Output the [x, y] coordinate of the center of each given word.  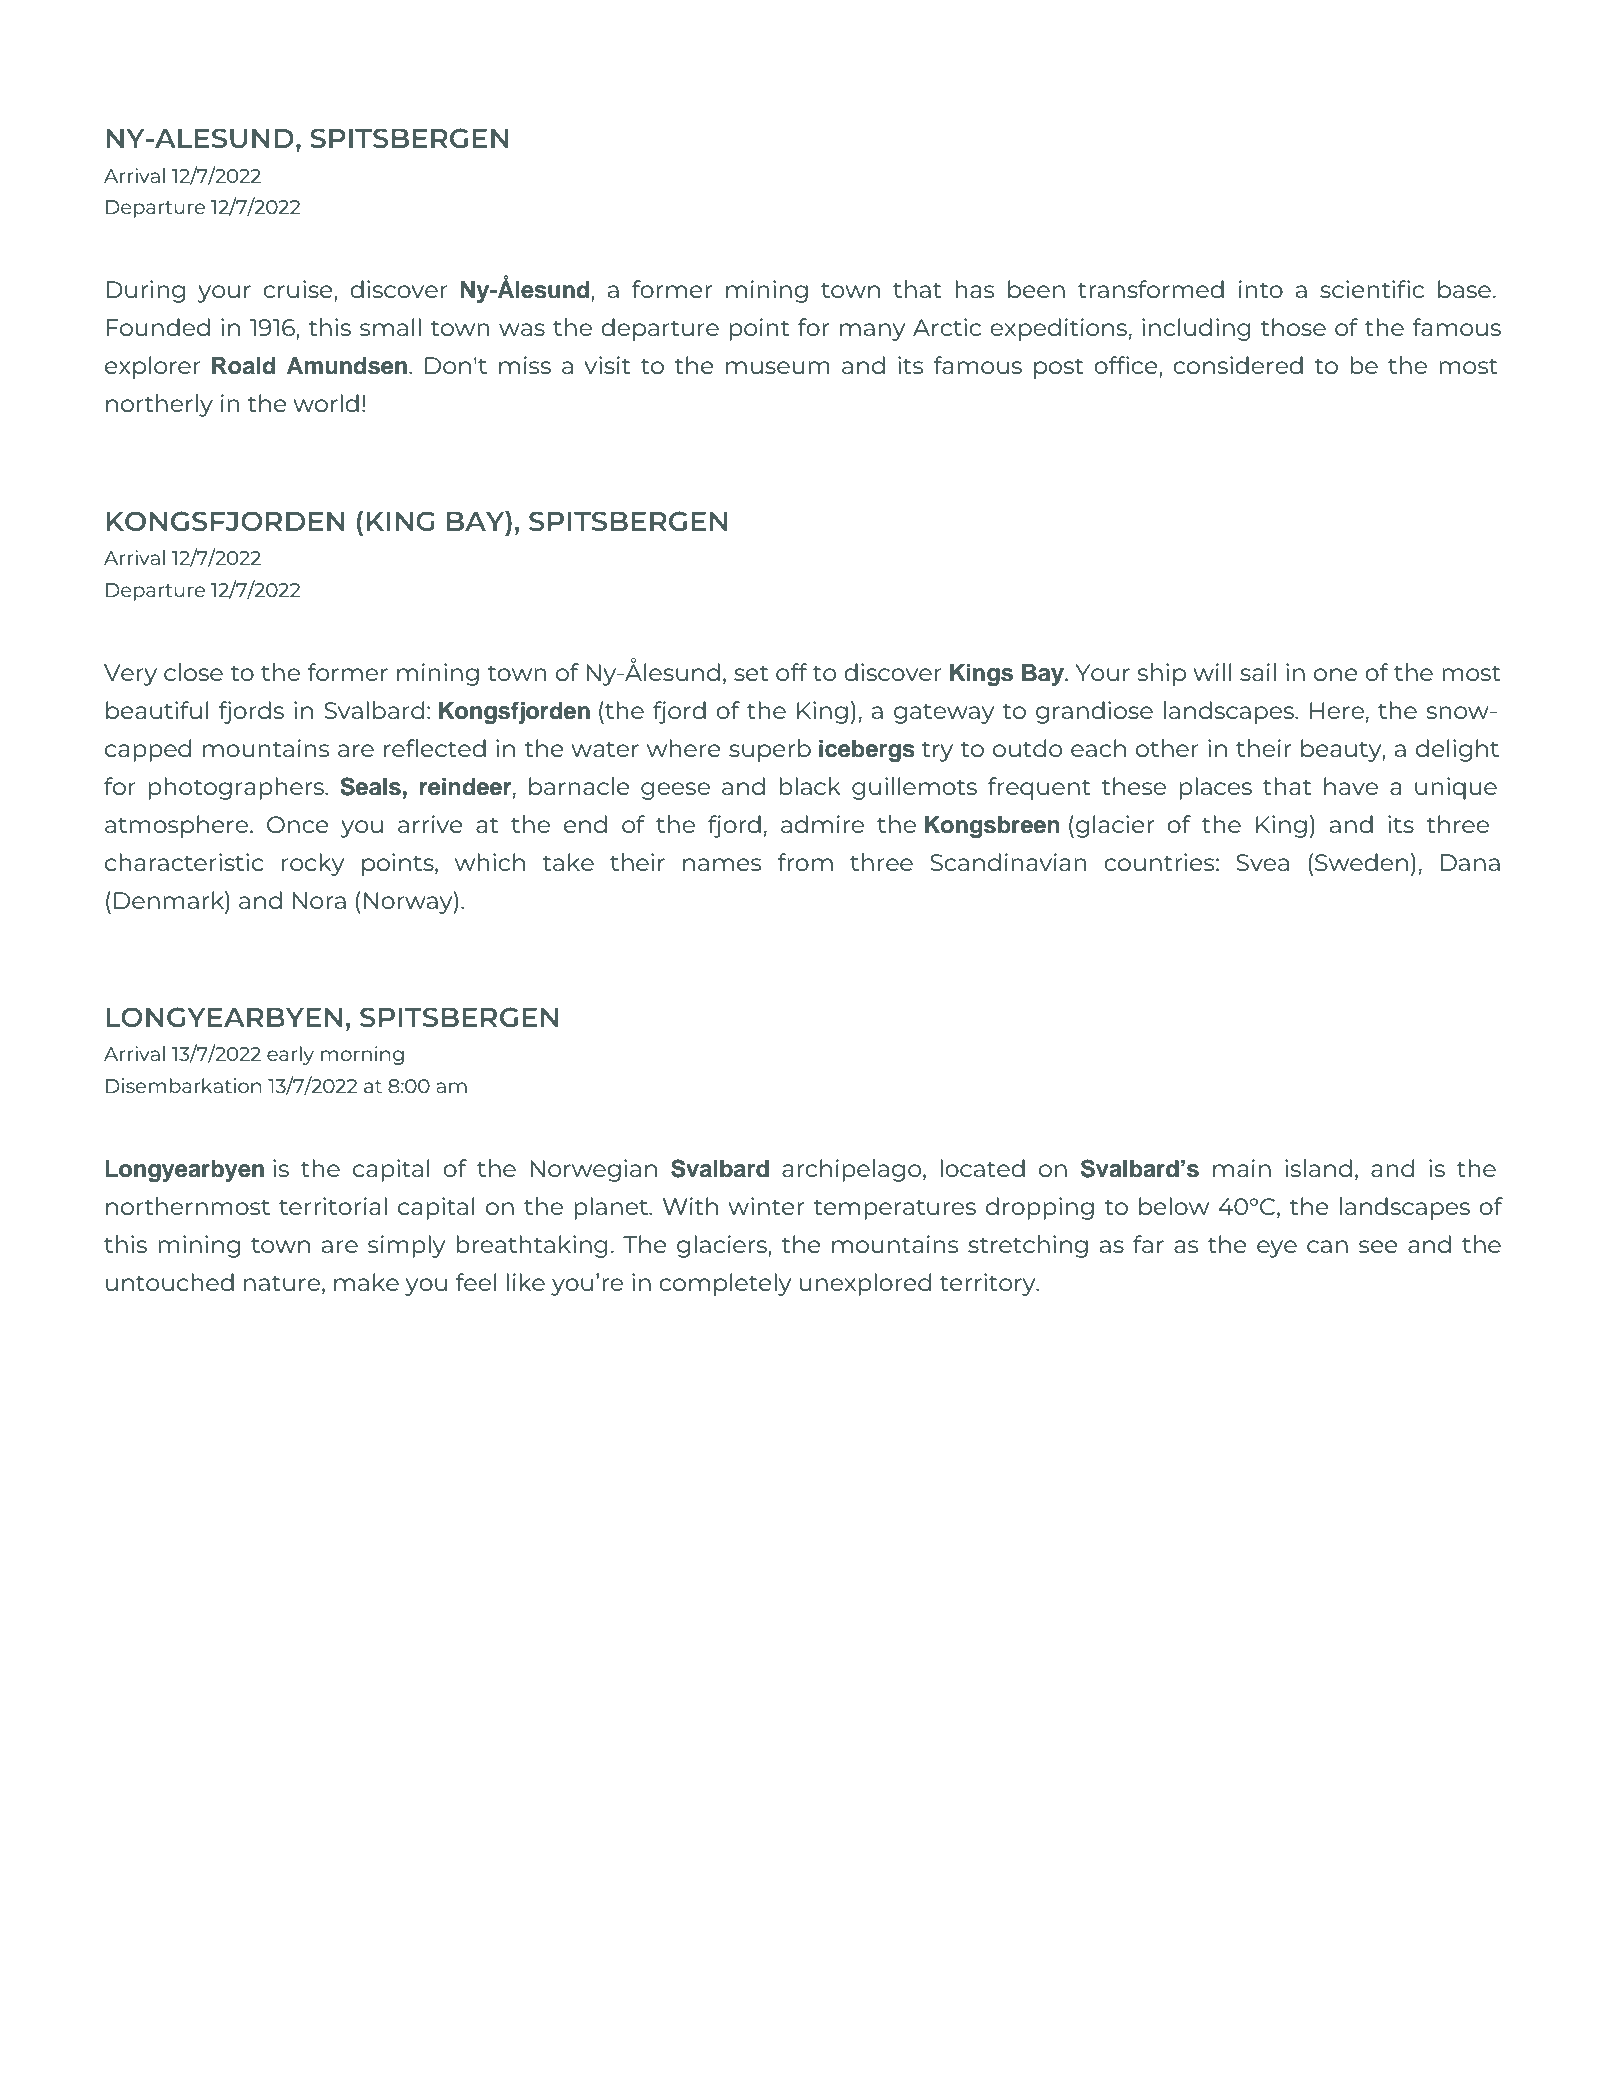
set [751, 673]
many [872, 332]
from [805, 862]
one [1336, 674]
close [193, 672]
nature [282, 1283]
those [1293, 327]
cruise [299, 290]
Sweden [1361, 862]
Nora [319, 900]
